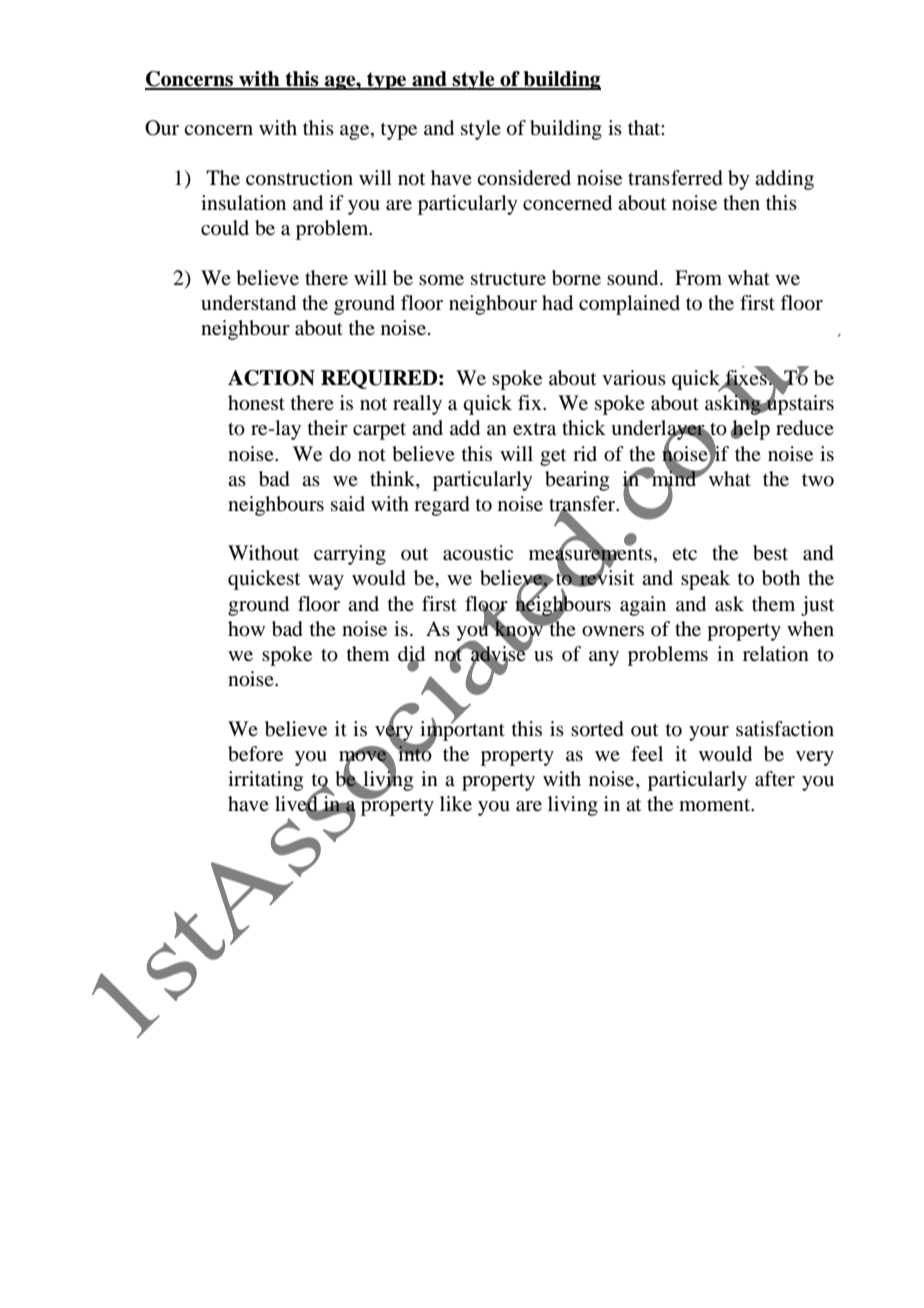 The image size is (924, 1308). What do you see at coordinates (557, 303) in the screenshot?
I see `had` at bounding box center [557, 303].
